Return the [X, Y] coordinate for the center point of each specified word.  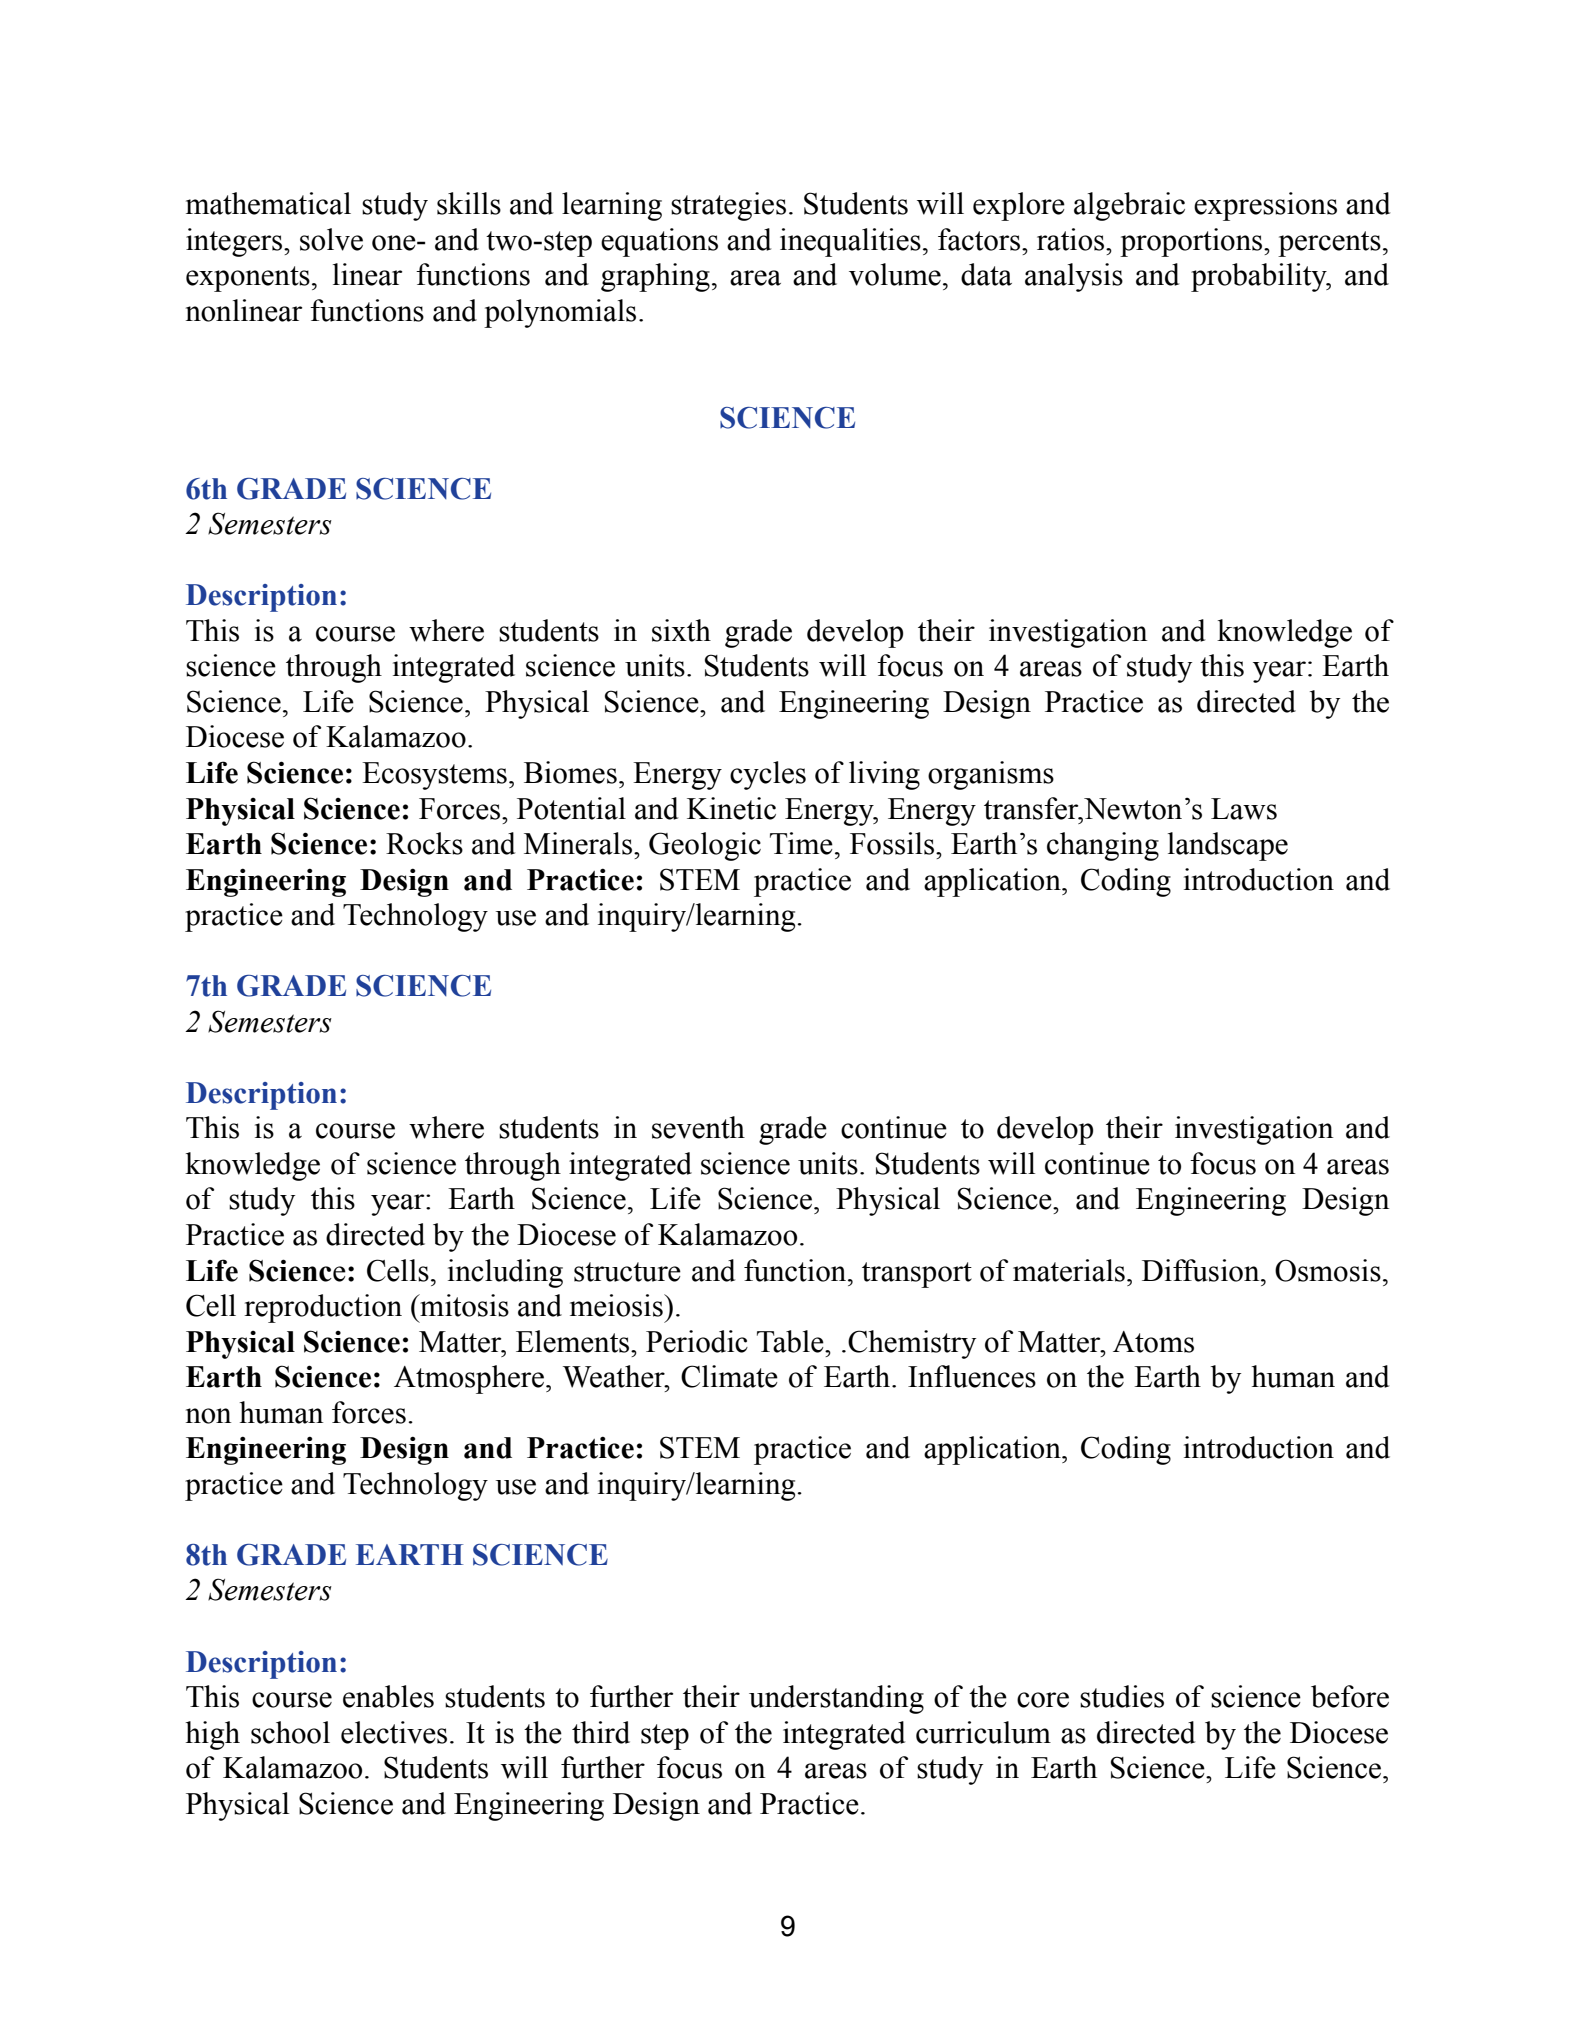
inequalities [850, 242]
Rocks [424, 843]
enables [388, 1696]
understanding [836, 1699]
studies [1122, 1696]
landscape [1228, 846]
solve [331, 239]
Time [801, 843]
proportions [1192, 242]
